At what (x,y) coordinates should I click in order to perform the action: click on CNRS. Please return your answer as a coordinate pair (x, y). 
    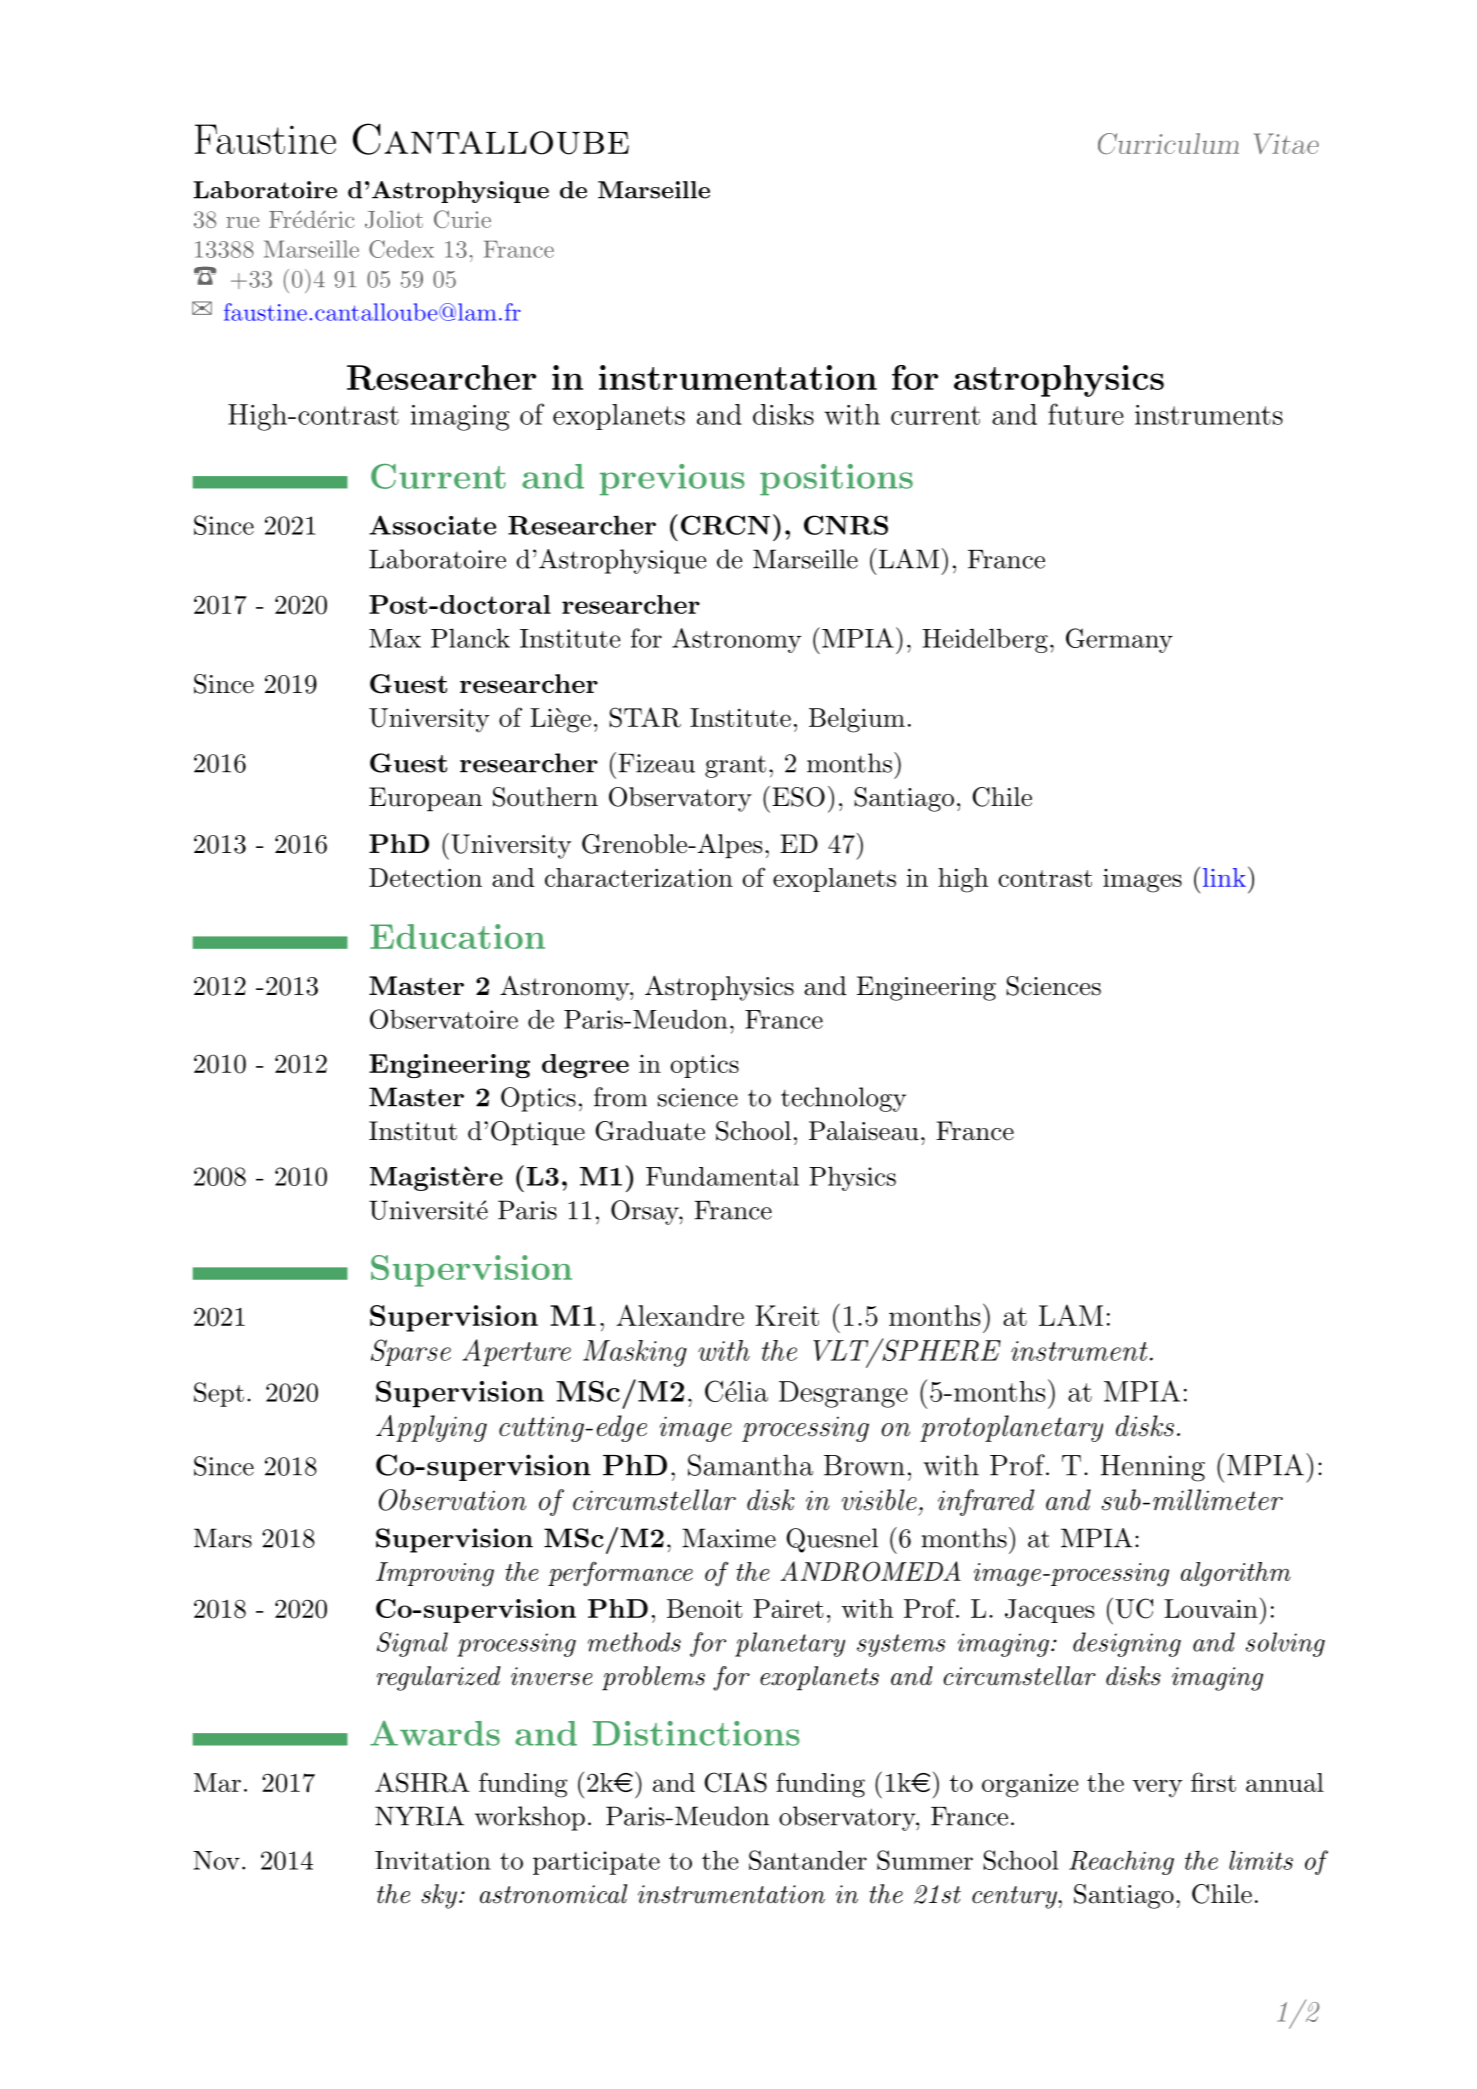
    Looking at the image, I should click on (846, 525).
